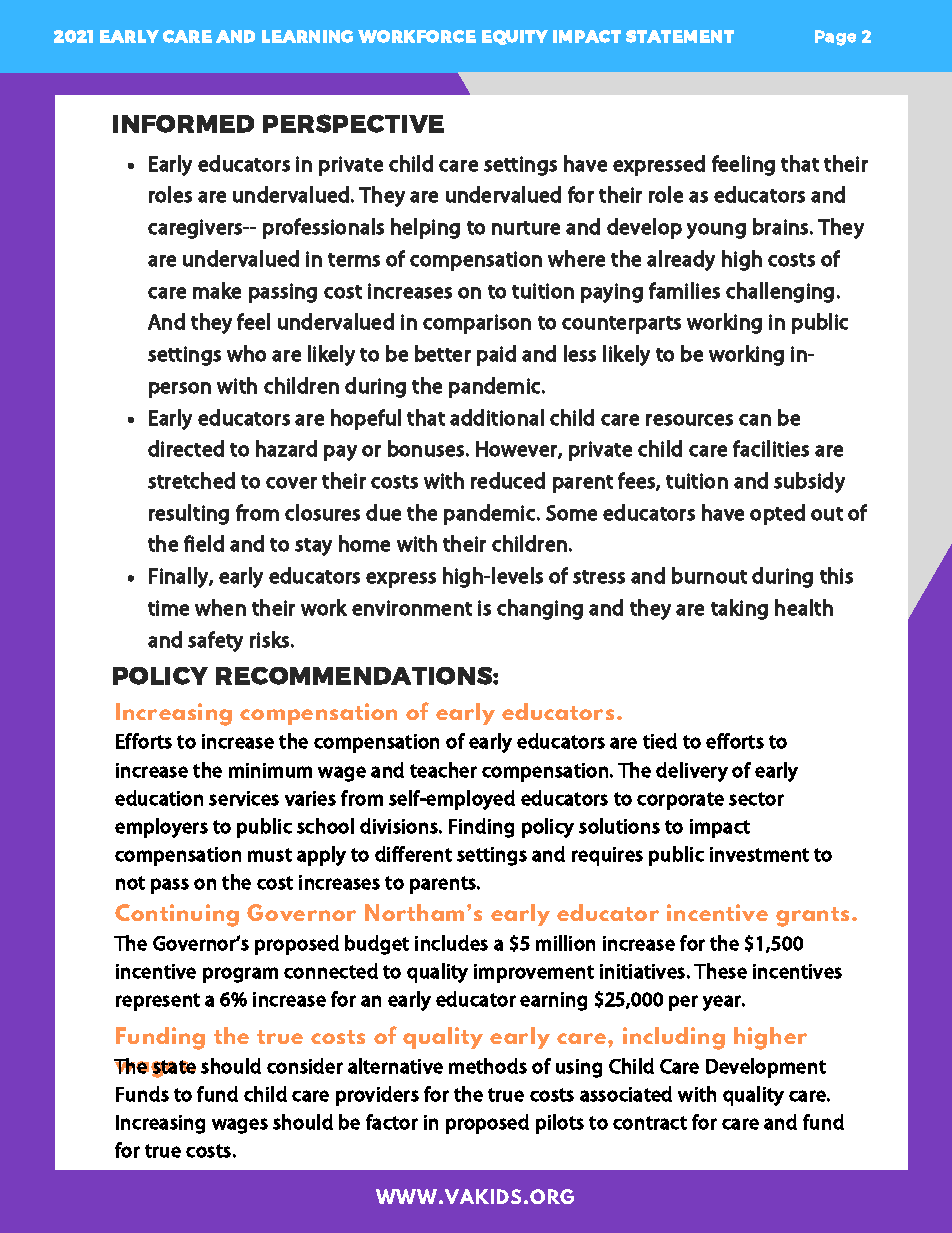 Image resolution: width=952 pixels, height=1233 pixels. Describe the element at coordinates (183, 124) in the screenshot. I see `INFORMED` at that location.
